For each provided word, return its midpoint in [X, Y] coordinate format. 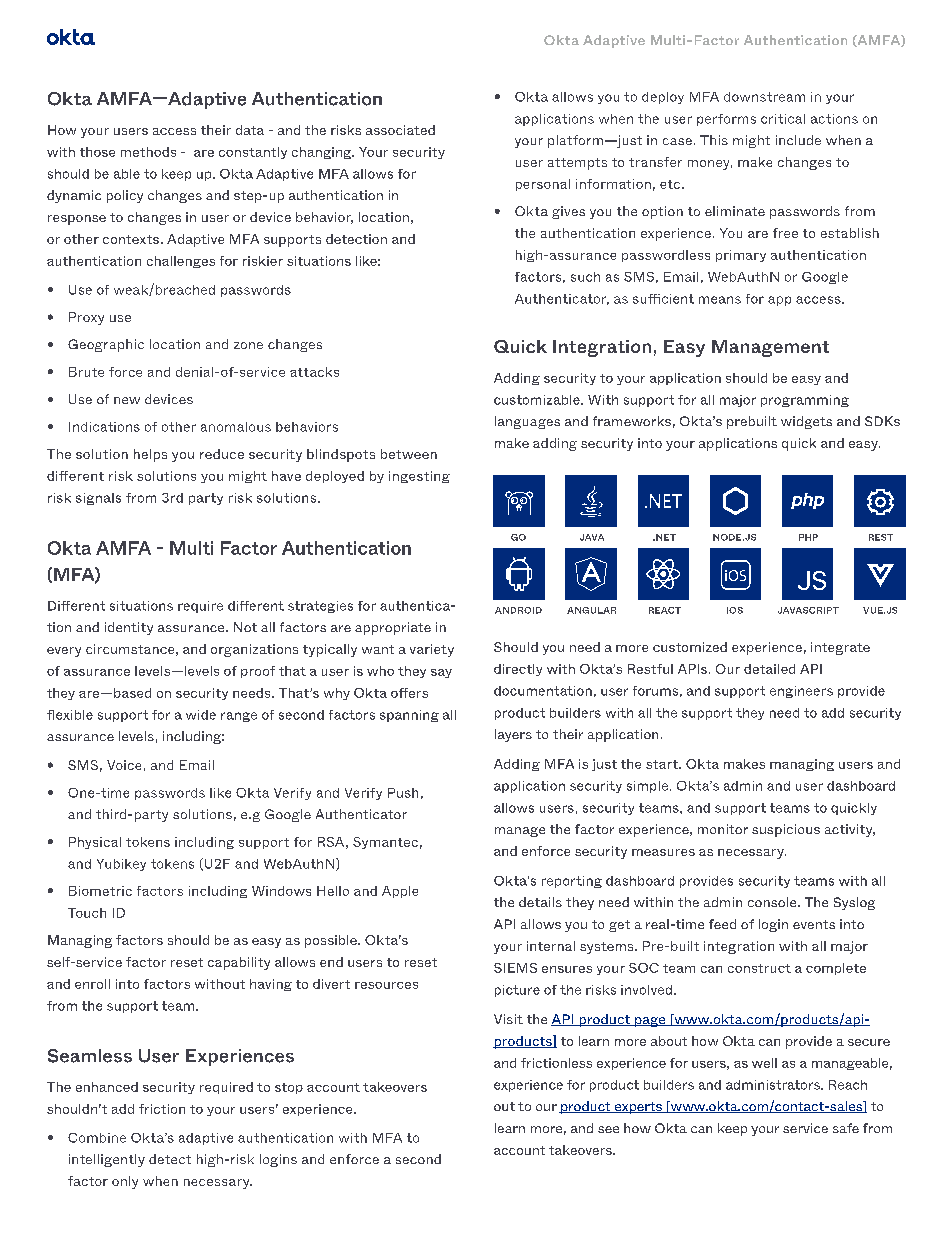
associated [400, 130]
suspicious [786, 830]
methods [148, 152]
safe [846, 1128]
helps [150, 455]
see [608, 1129]
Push [403, 793]
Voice [124, 765]
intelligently [107, 1160]
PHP [808, 537]
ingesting [419, 477]
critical [783, 119]
